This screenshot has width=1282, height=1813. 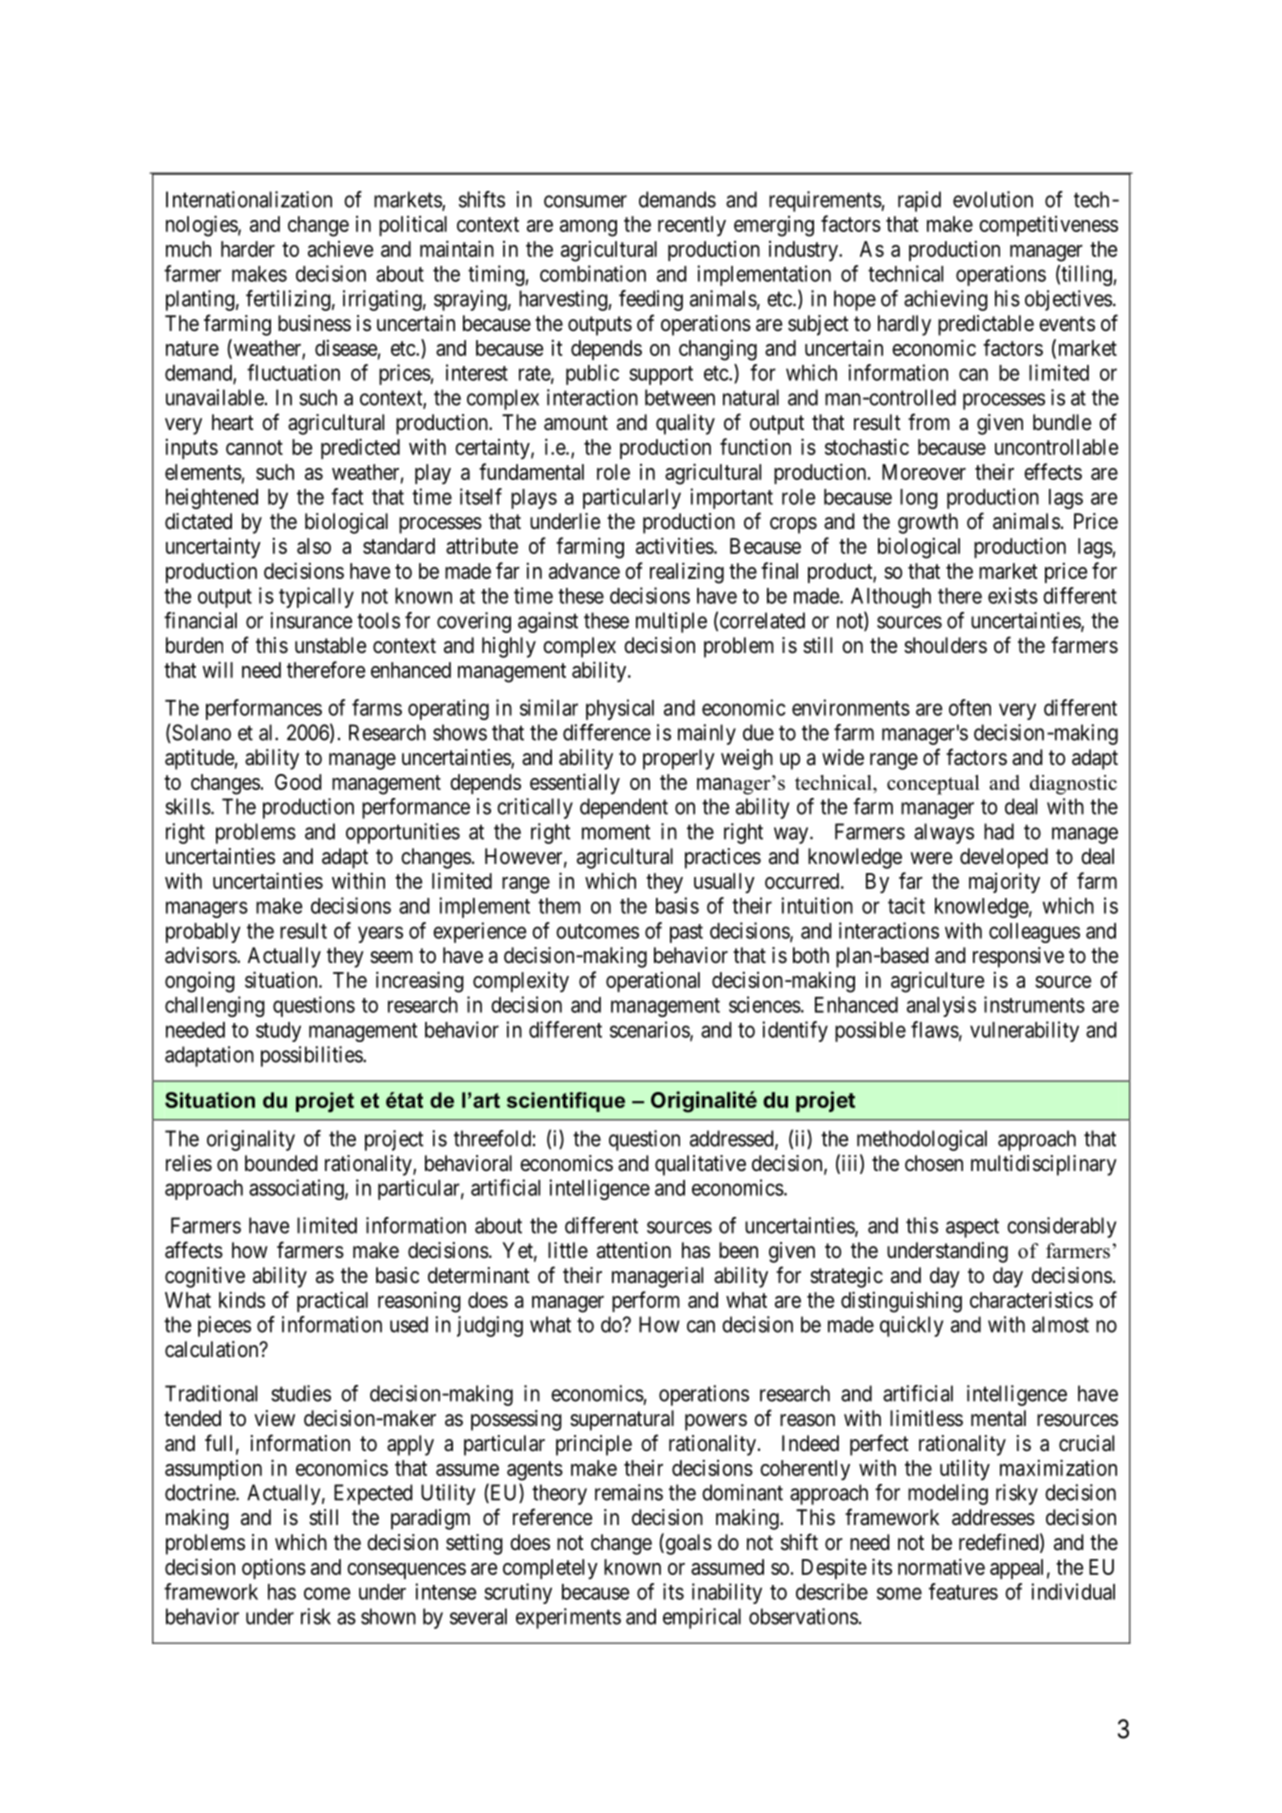 What do you see at coordinates (922, 1140) in the screenshot?
I see `methodological` at bounding box center [922, 1140].
